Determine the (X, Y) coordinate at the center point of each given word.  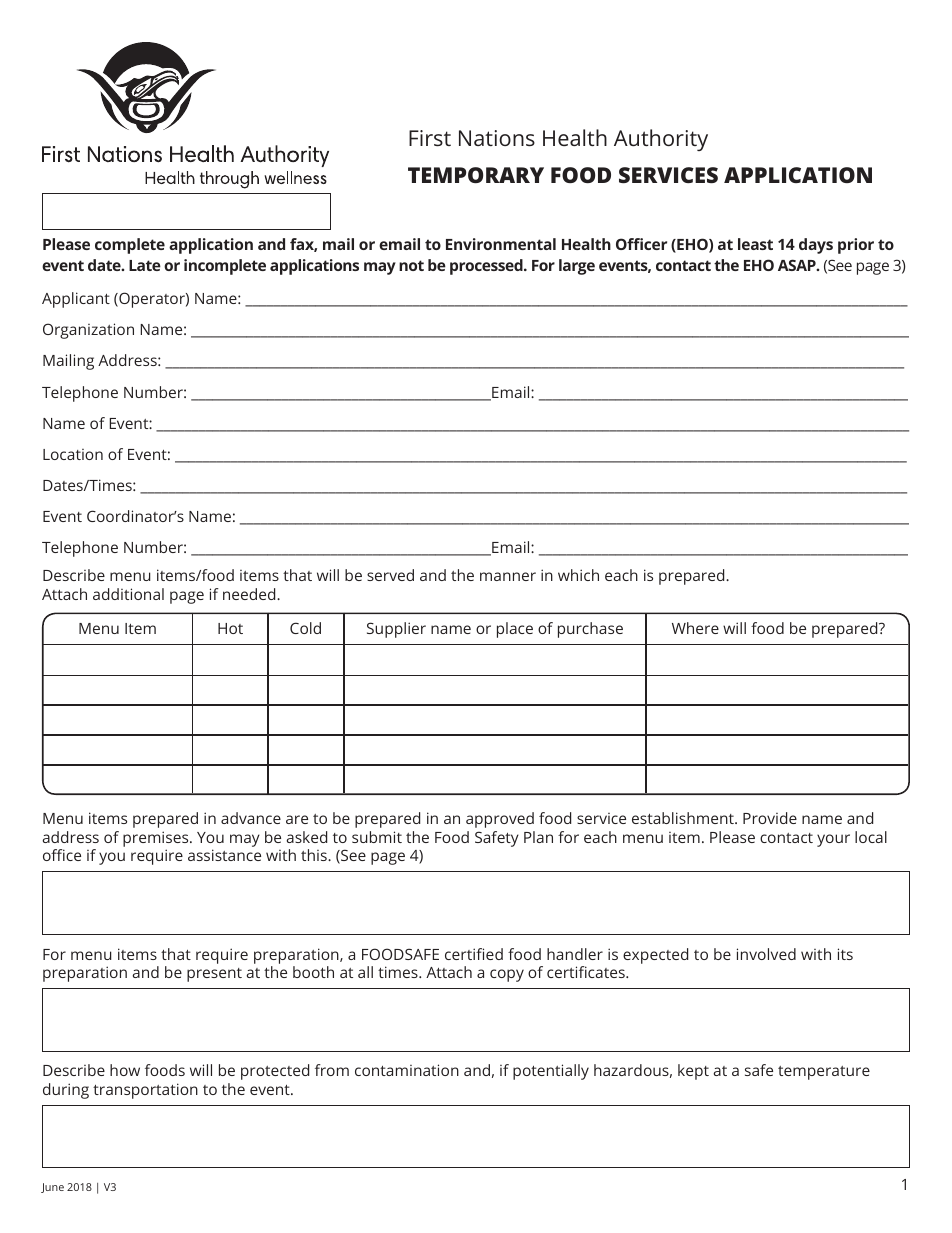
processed (487, 267)
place (515, 630)
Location (73, 454)
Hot (230, 628)
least (755, 244)
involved (766, 954)
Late (145, 265)
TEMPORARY (476, 175)
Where (695, 628)
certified (474, 954)
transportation (145, 1091)
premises (157, 839)
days (816, 246)
